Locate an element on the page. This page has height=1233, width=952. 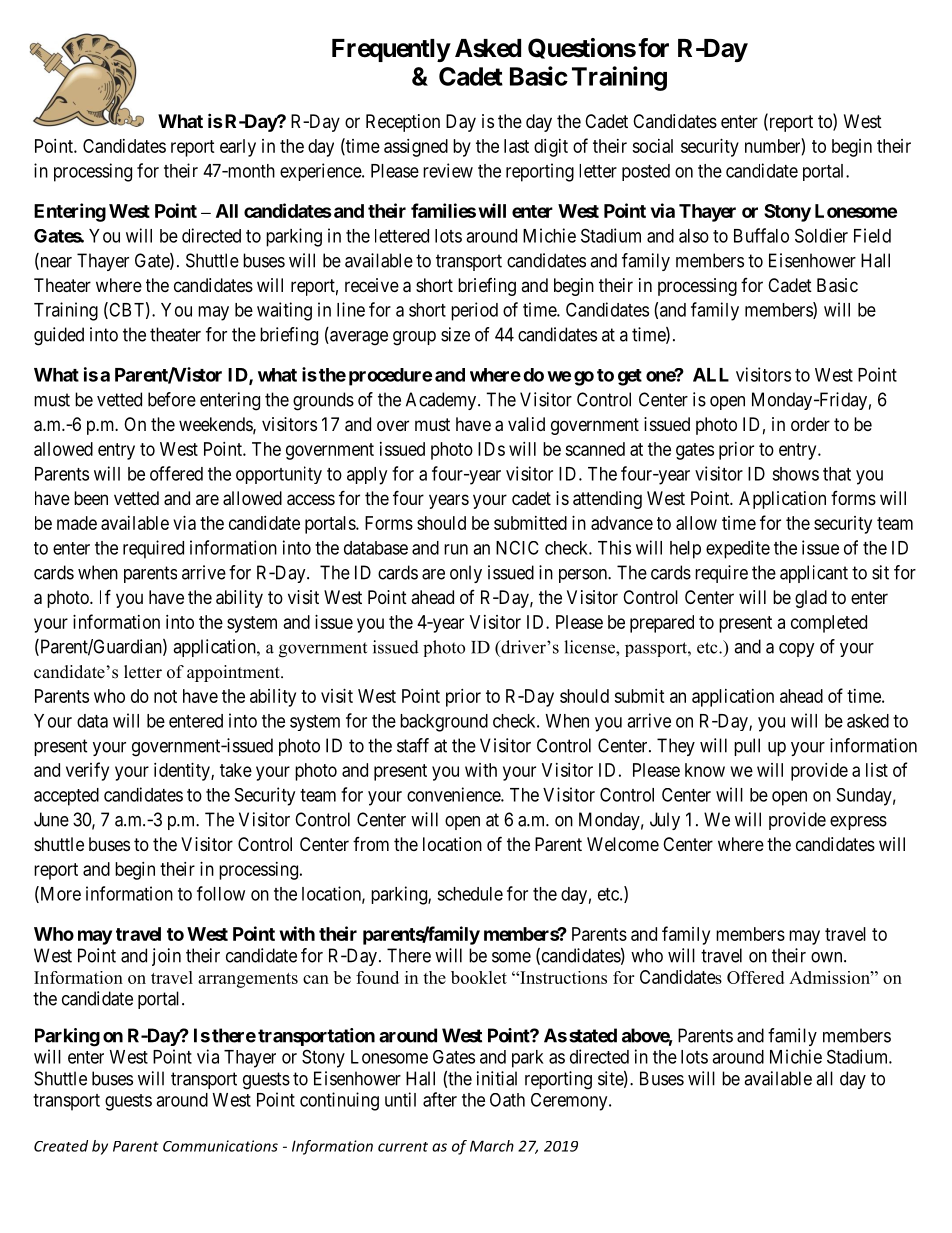
made is located at coordinates (77, 523).
